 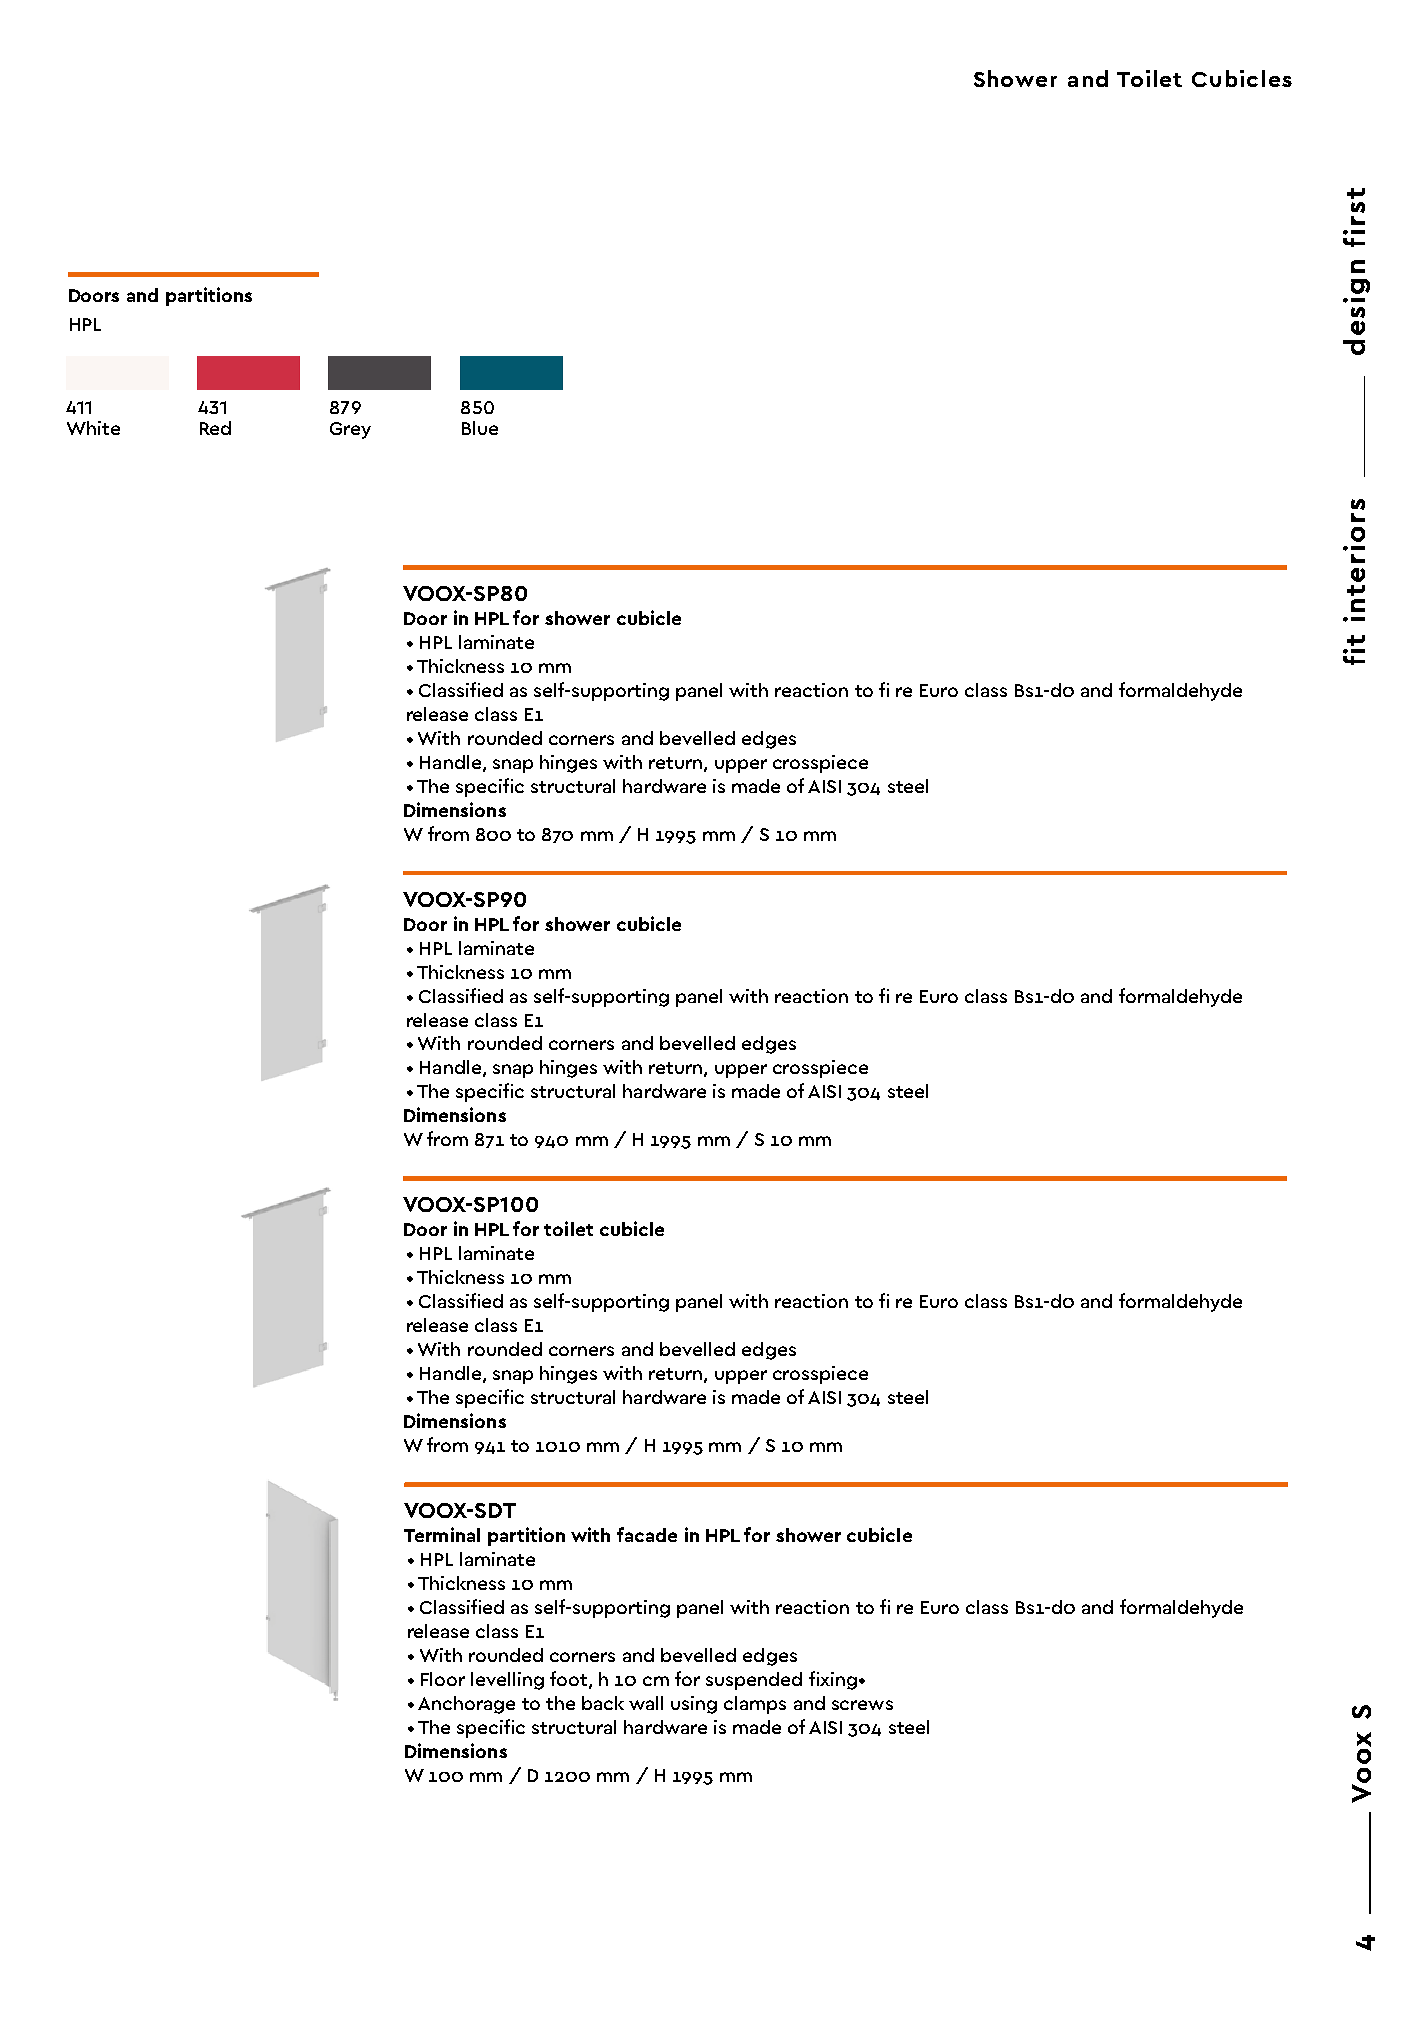 What do you see at coordinates (443, 1679) in the screenshot?
I see `Floor` at bounding box center [443, 1679].
